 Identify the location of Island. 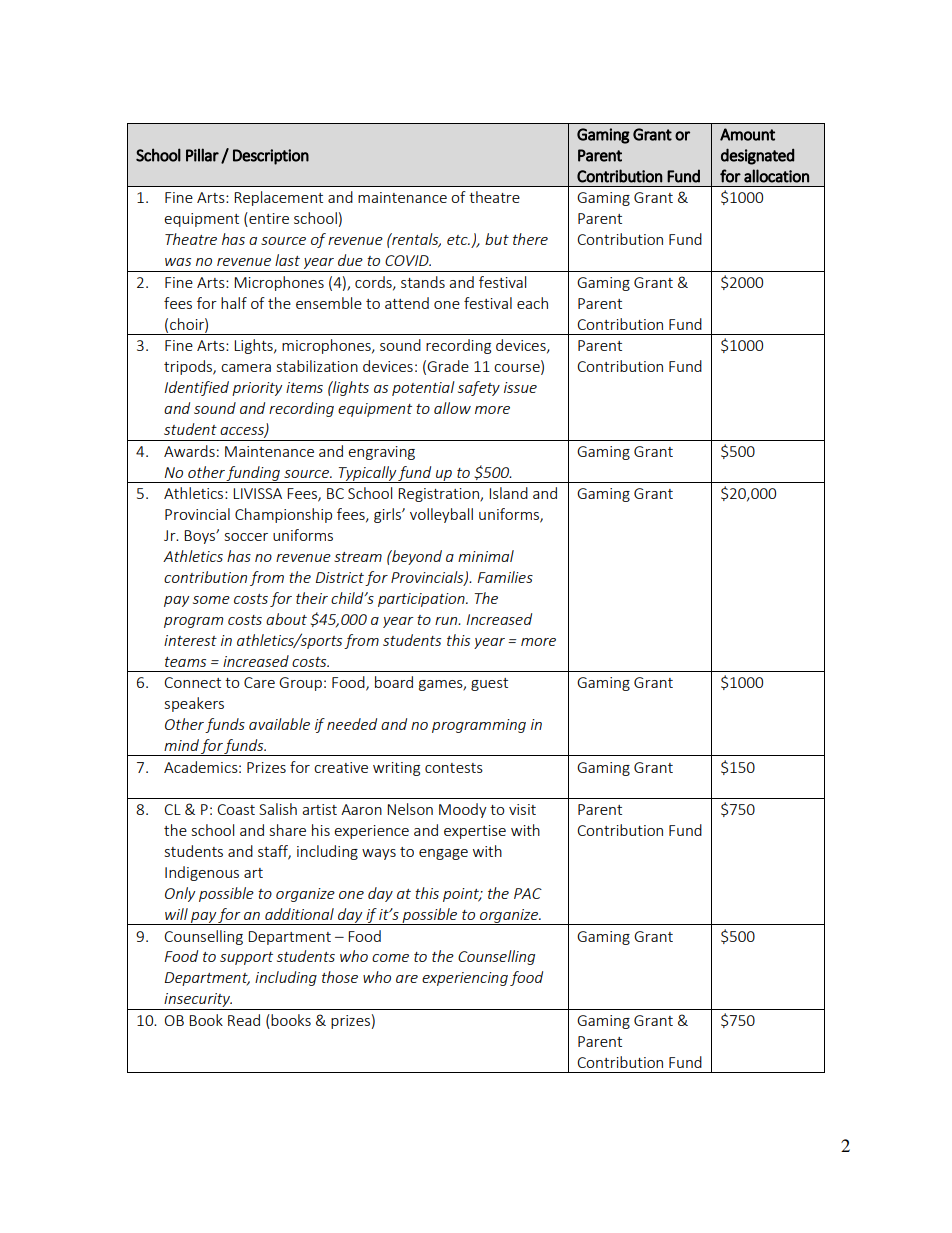
(508, 493).
